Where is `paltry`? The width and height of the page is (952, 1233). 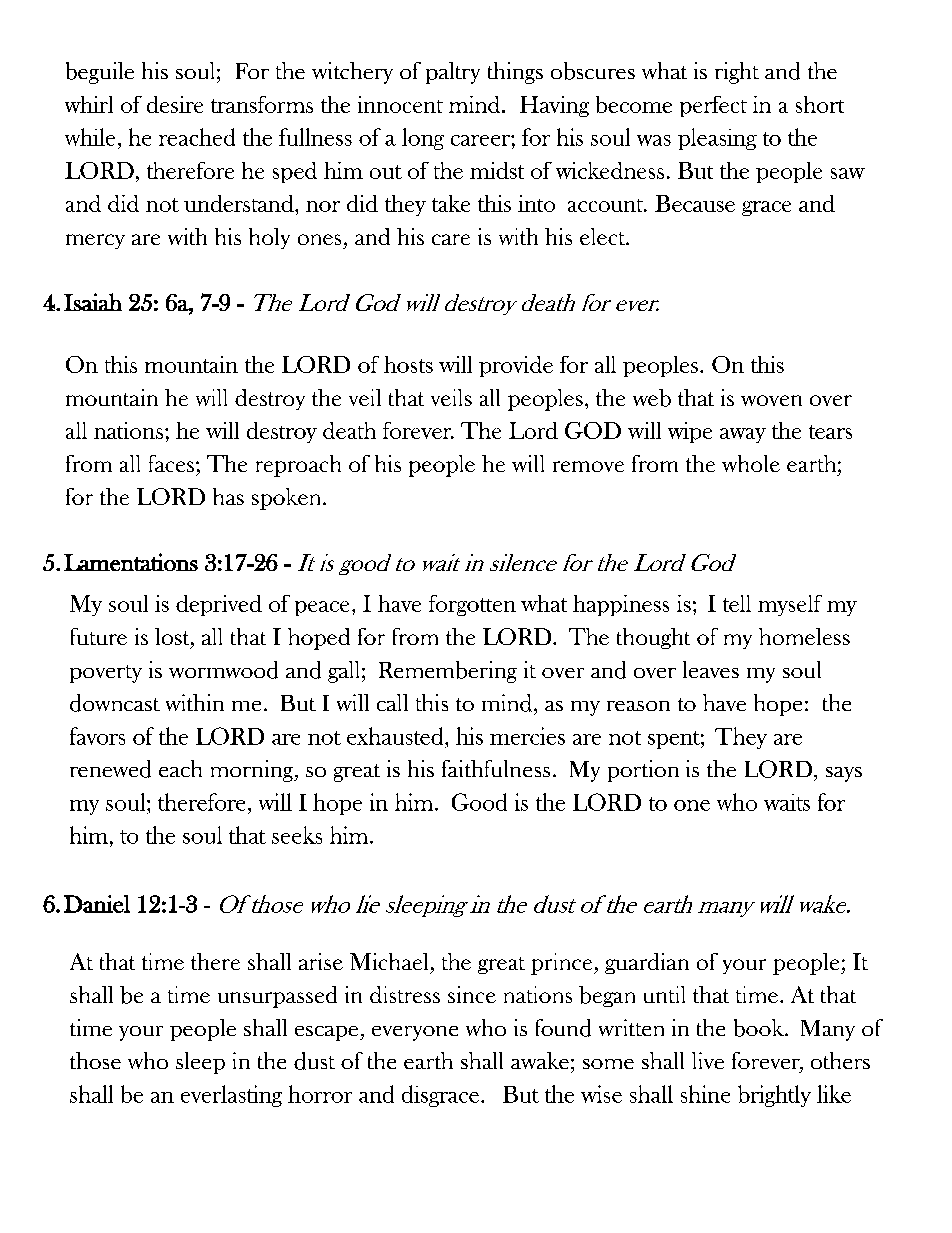
paltry is located at coordinates (453, 73).
